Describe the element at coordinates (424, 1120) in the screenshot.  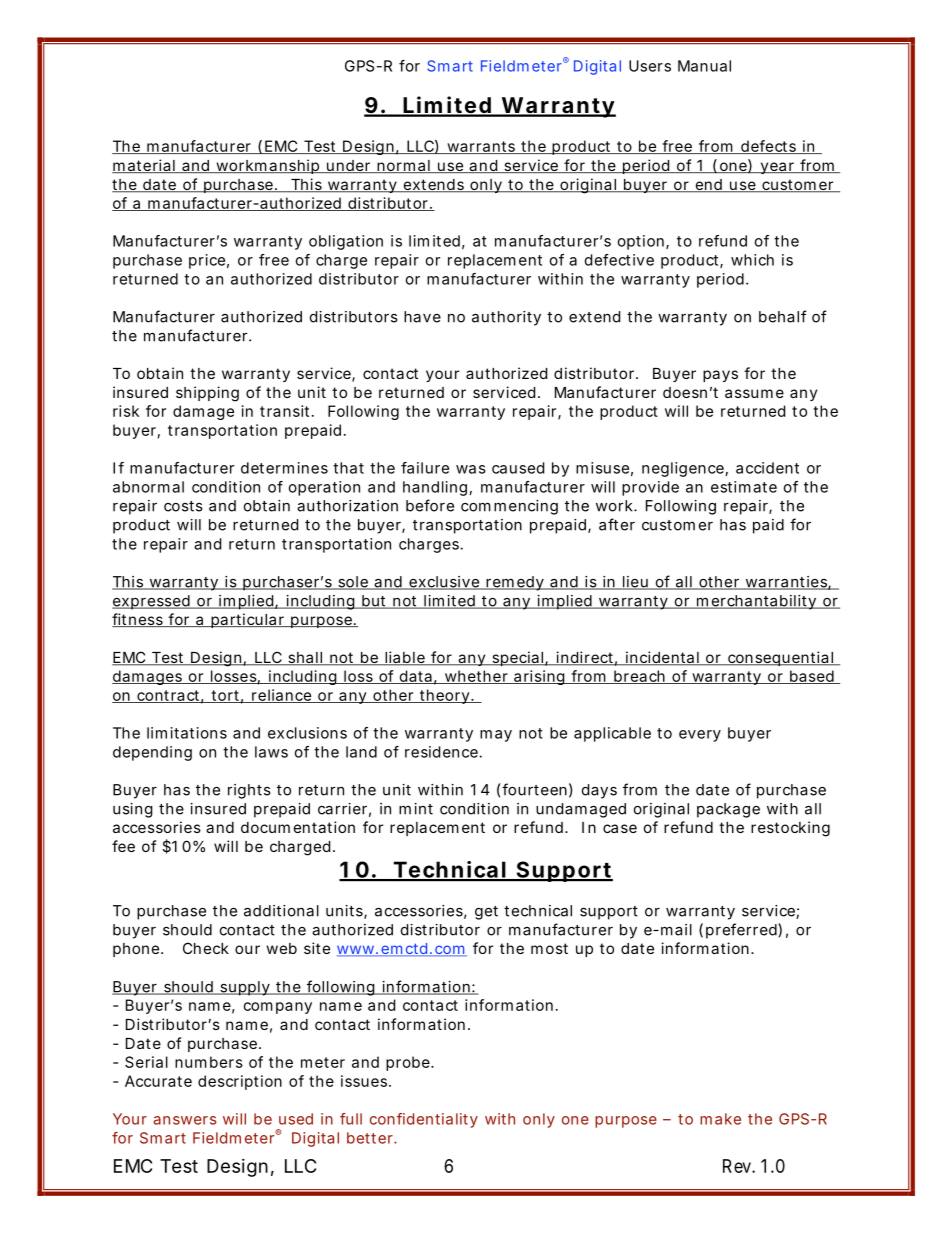
I see `confidentiality` at that location.
